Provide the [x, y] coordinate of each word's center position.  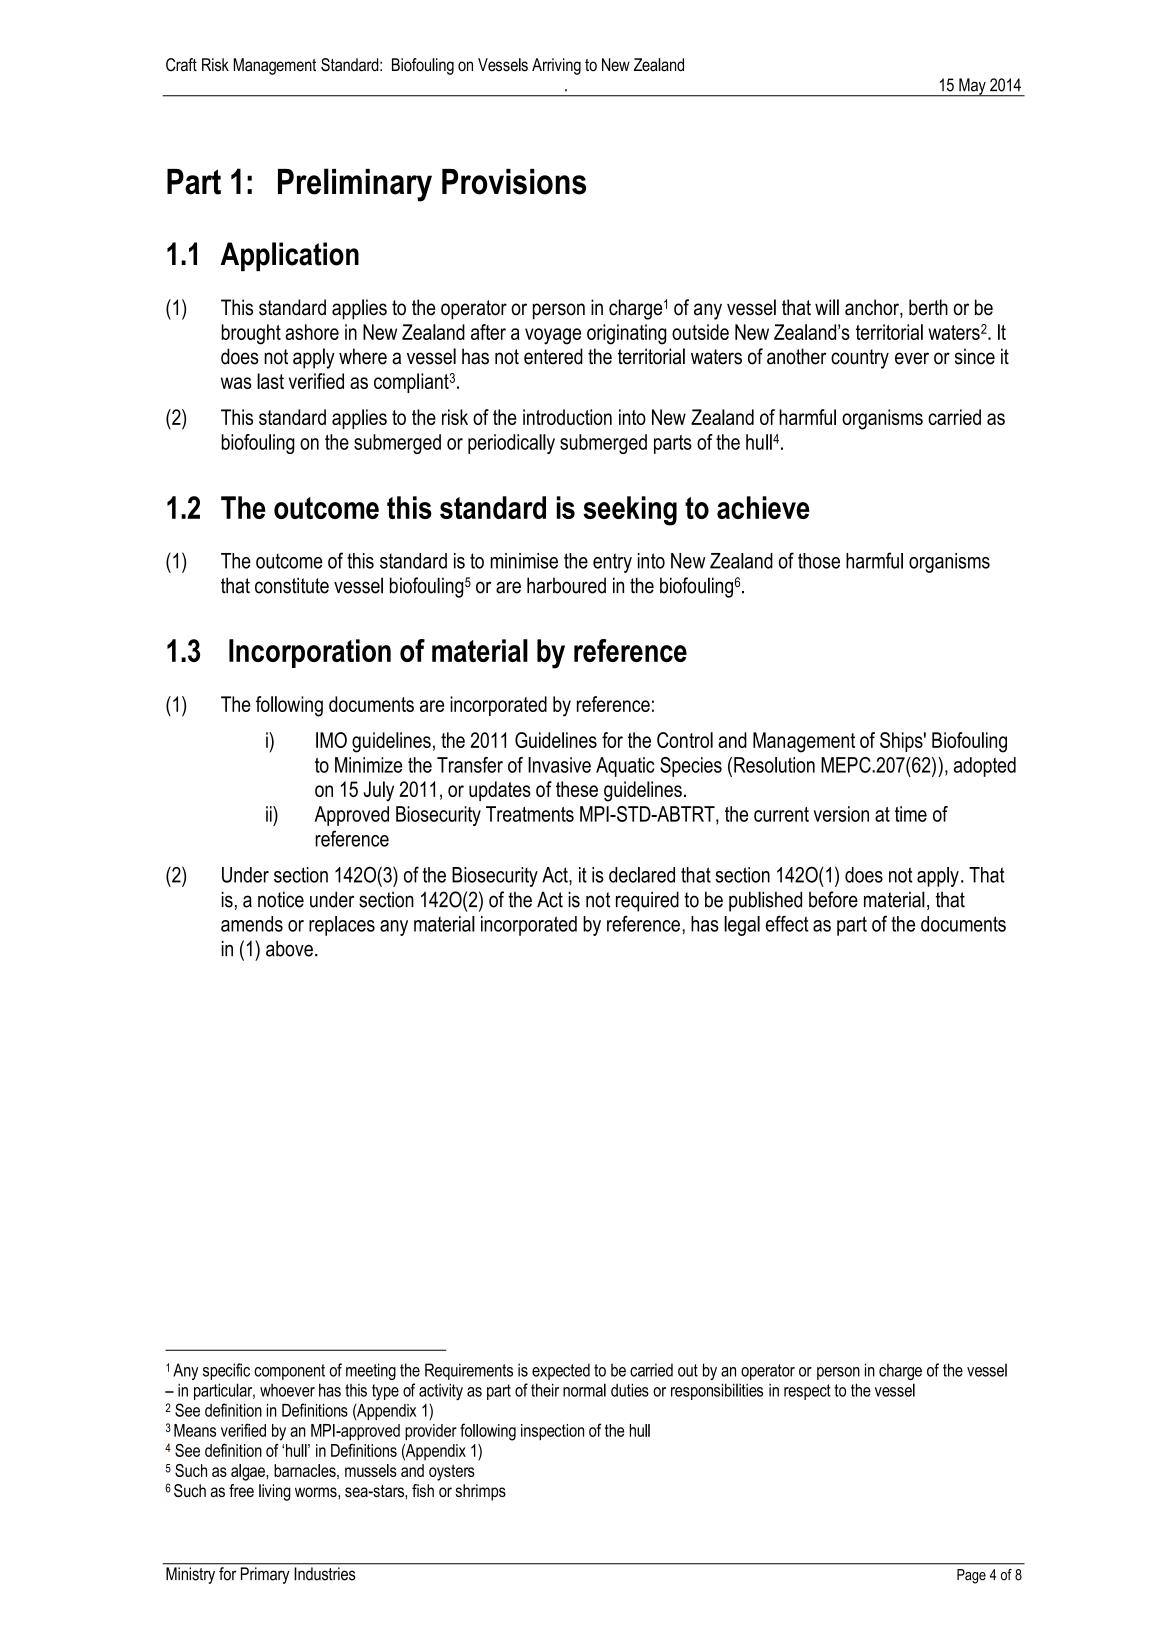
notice [281, 899]
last [270, 381]
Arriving [556, 66]
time [911, 814]
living [275, 1492]
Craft [181, 65]
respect [807, 1392]
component [289, 1372]
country [860, 359]
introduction [567, 417]
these [577, 789]
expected [561, 1371]
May [972, 87]
